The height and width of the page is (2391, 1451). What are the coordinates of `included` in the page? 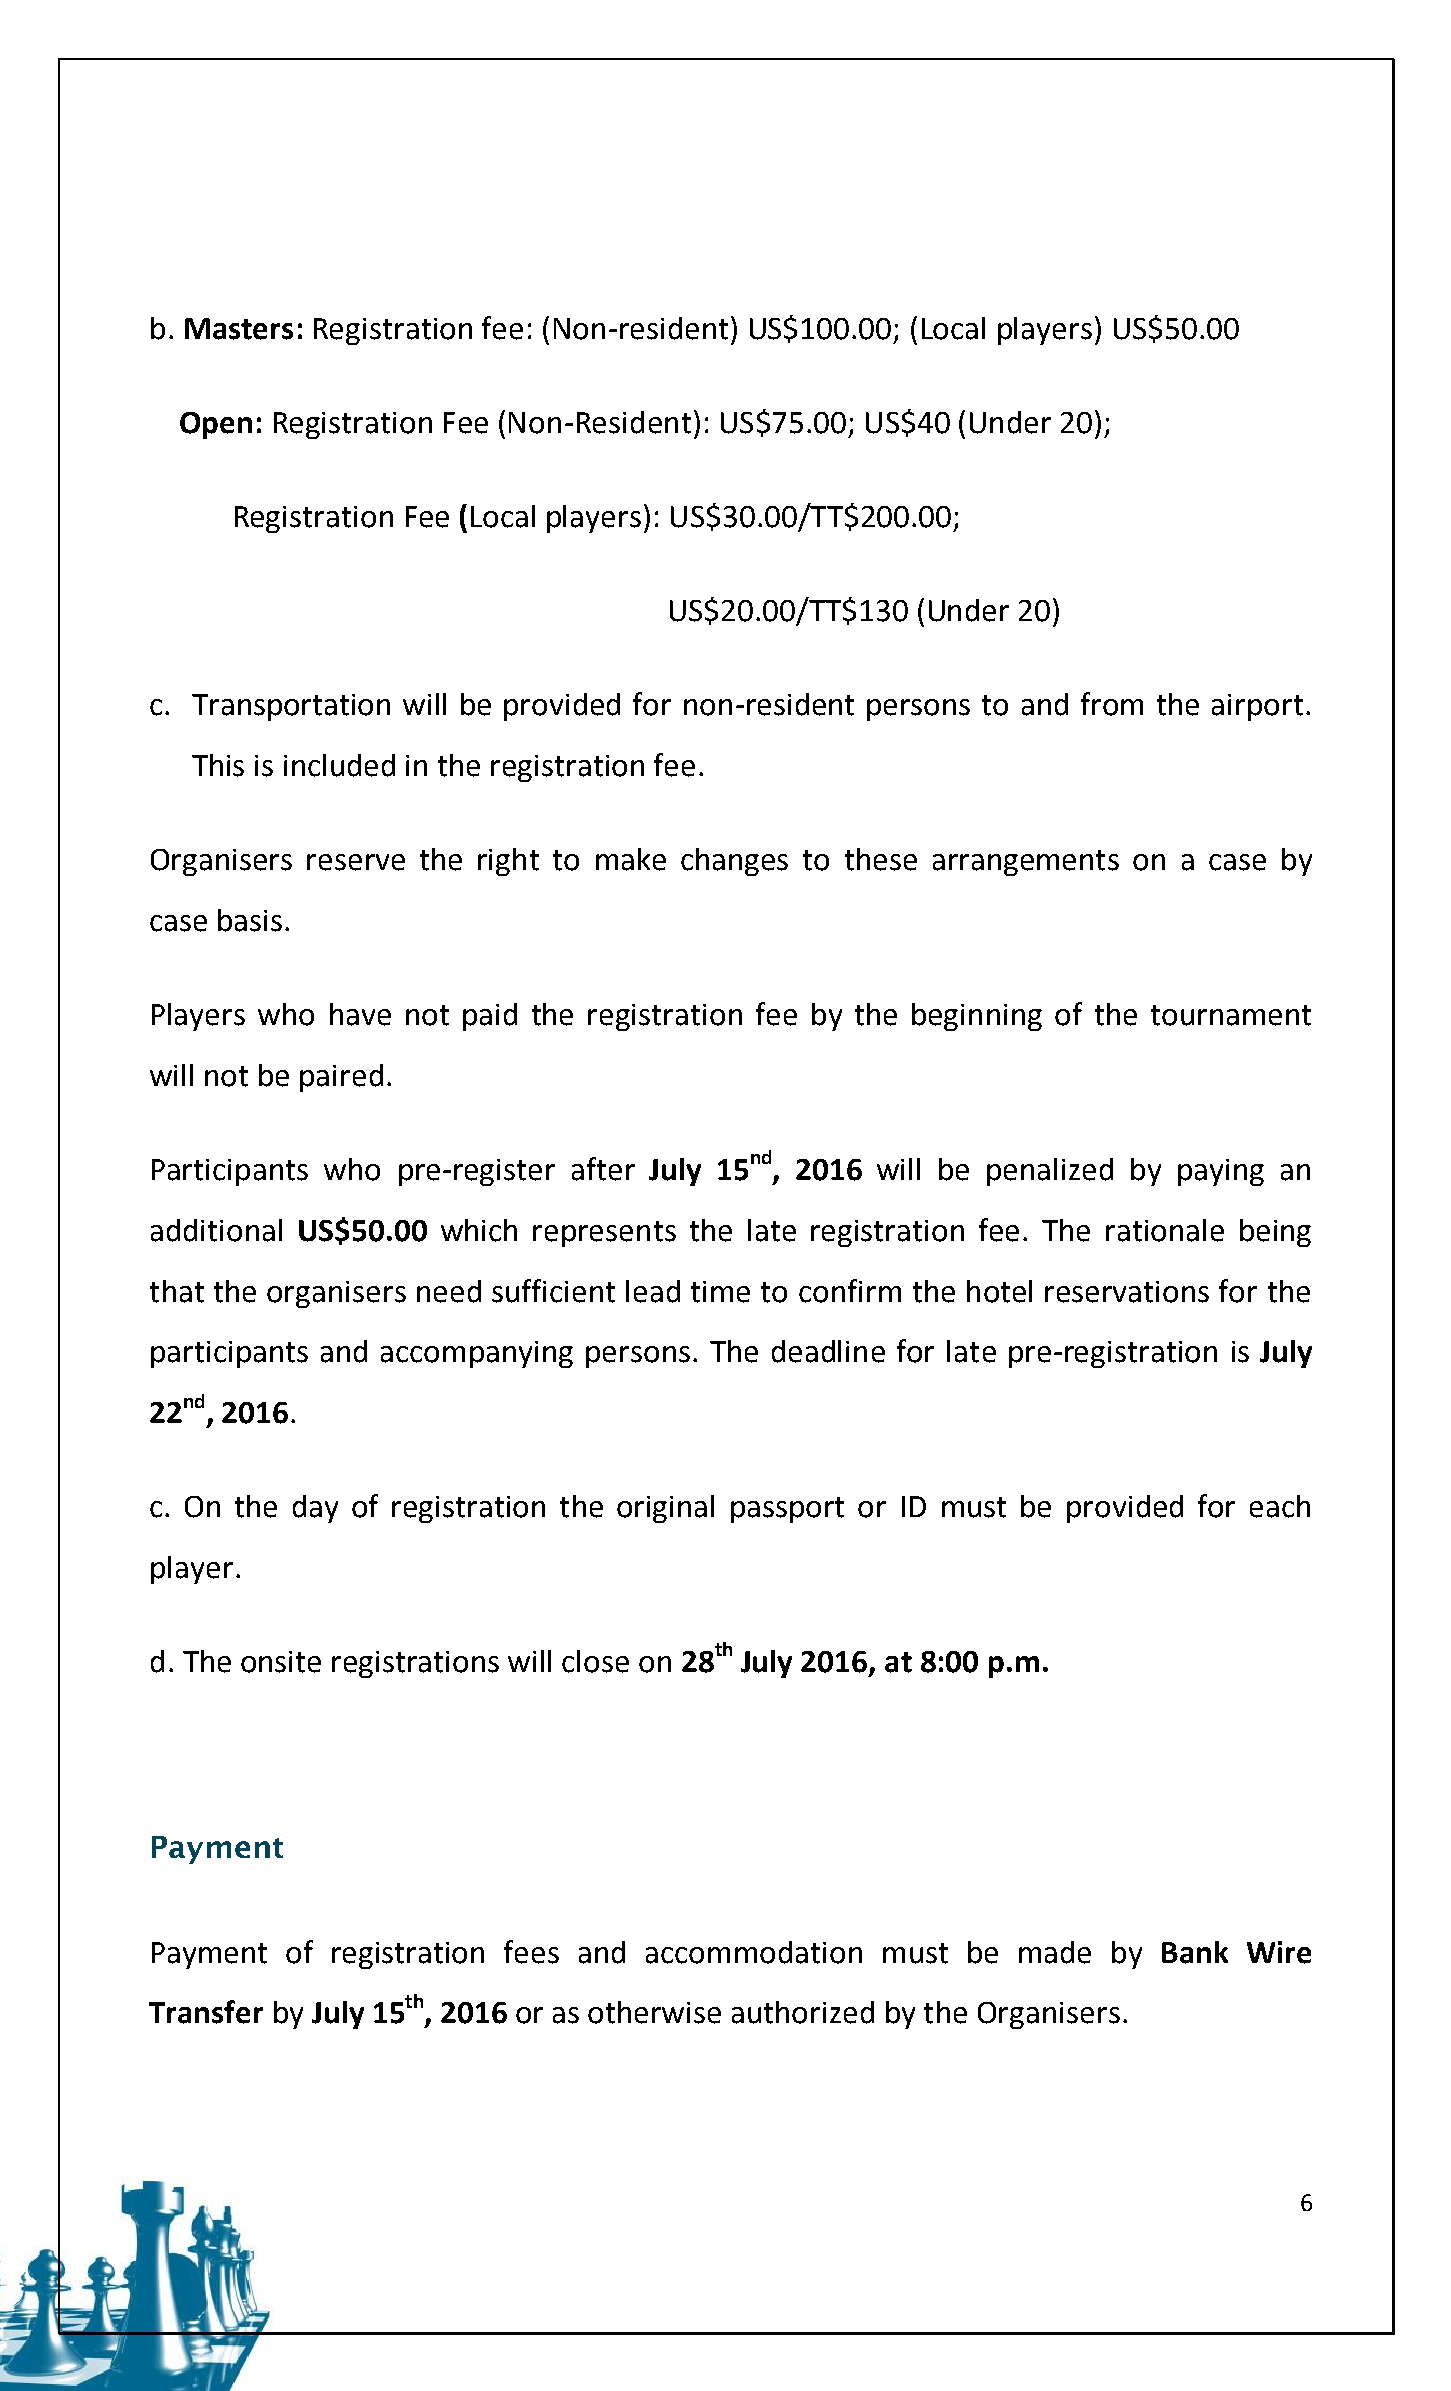 It's located at (339, 765).
